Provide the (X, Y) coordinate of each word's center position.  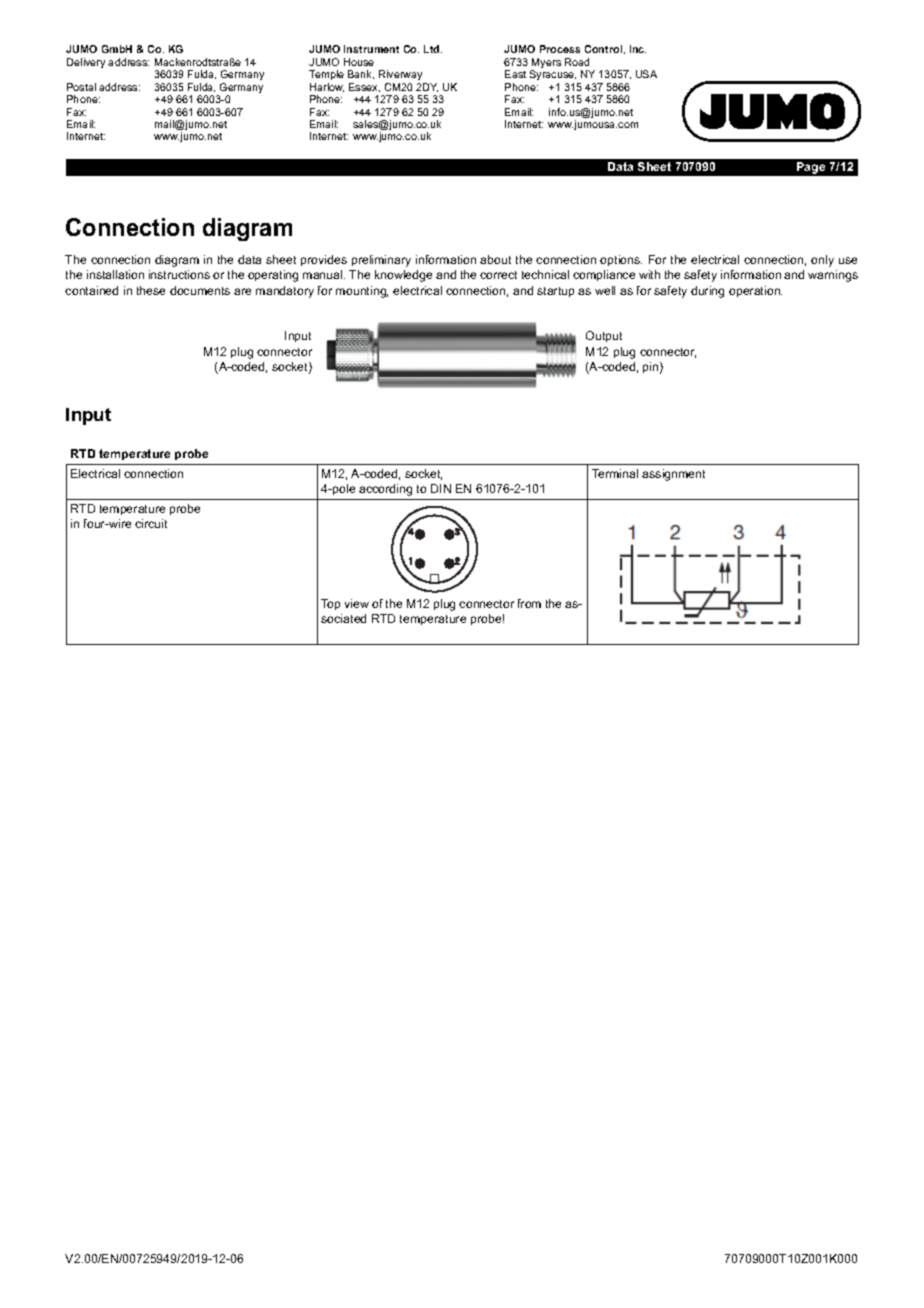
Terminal (615, 473)
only (822, 261)
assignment (673, 475)
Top (330, 604)
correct (498, 275)
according (385, 490)
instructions (179, 274)
